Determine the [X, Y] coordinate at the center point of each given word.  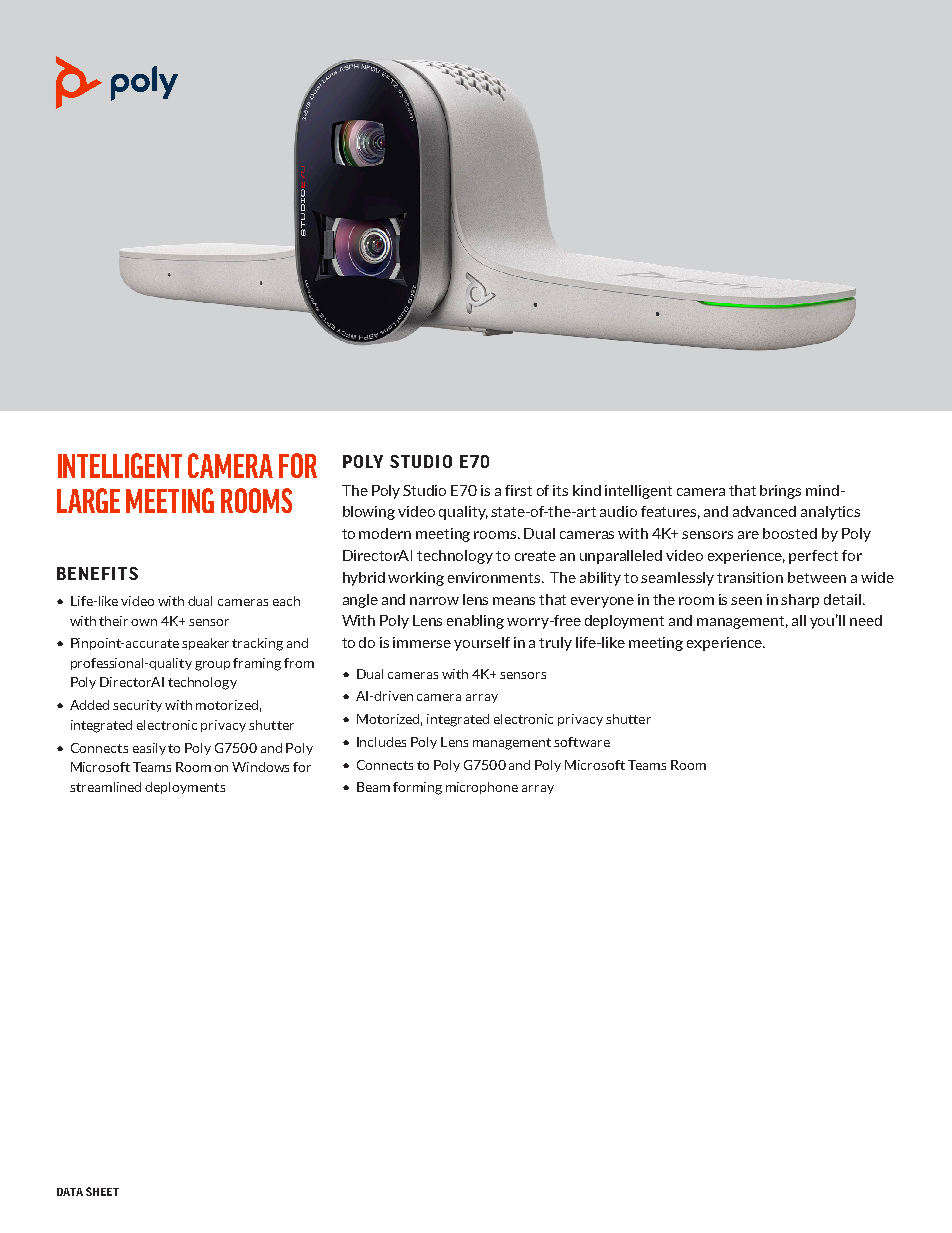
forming [417, 788]
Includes [381, 742]
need [866, 620]
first [518, 490]
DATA [70, 1192]
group [212, 666]
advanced [764, 511]
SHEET [102, 1191]
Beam [373, 787]
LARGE [88, 500]
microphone [482, 788]
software [582, 742]
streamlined [105, 787]
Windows [260, 767]
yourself [482, 644]
